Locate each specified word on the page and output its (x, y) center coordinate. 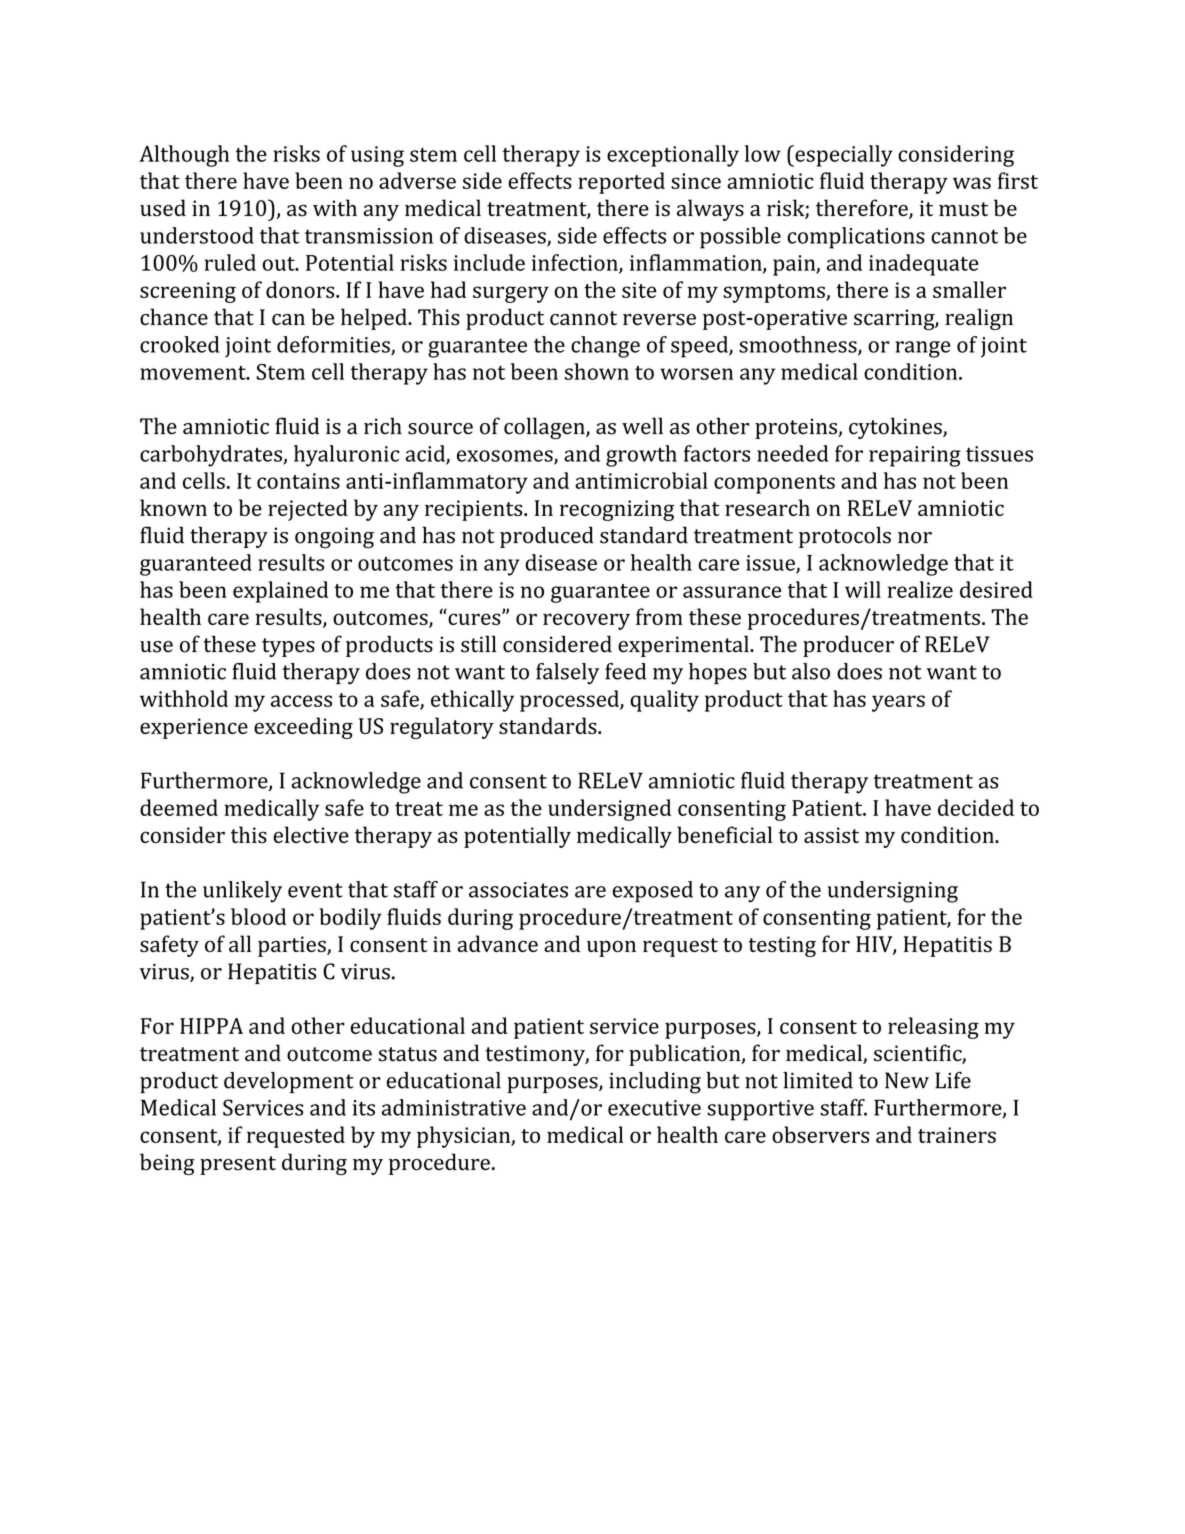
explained (280, 592)
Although (184, 156)
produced (547, 537)
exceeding (303, 728)
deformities (334, 345)
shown (597, 371)
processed (570, 701)
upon (611, 948)
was (972, 183)
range (922, 349)
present (238, 1165)
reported (621, 183)
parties (293, 946)
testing (782, 946)
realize (920, 589)
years (898, 703)
